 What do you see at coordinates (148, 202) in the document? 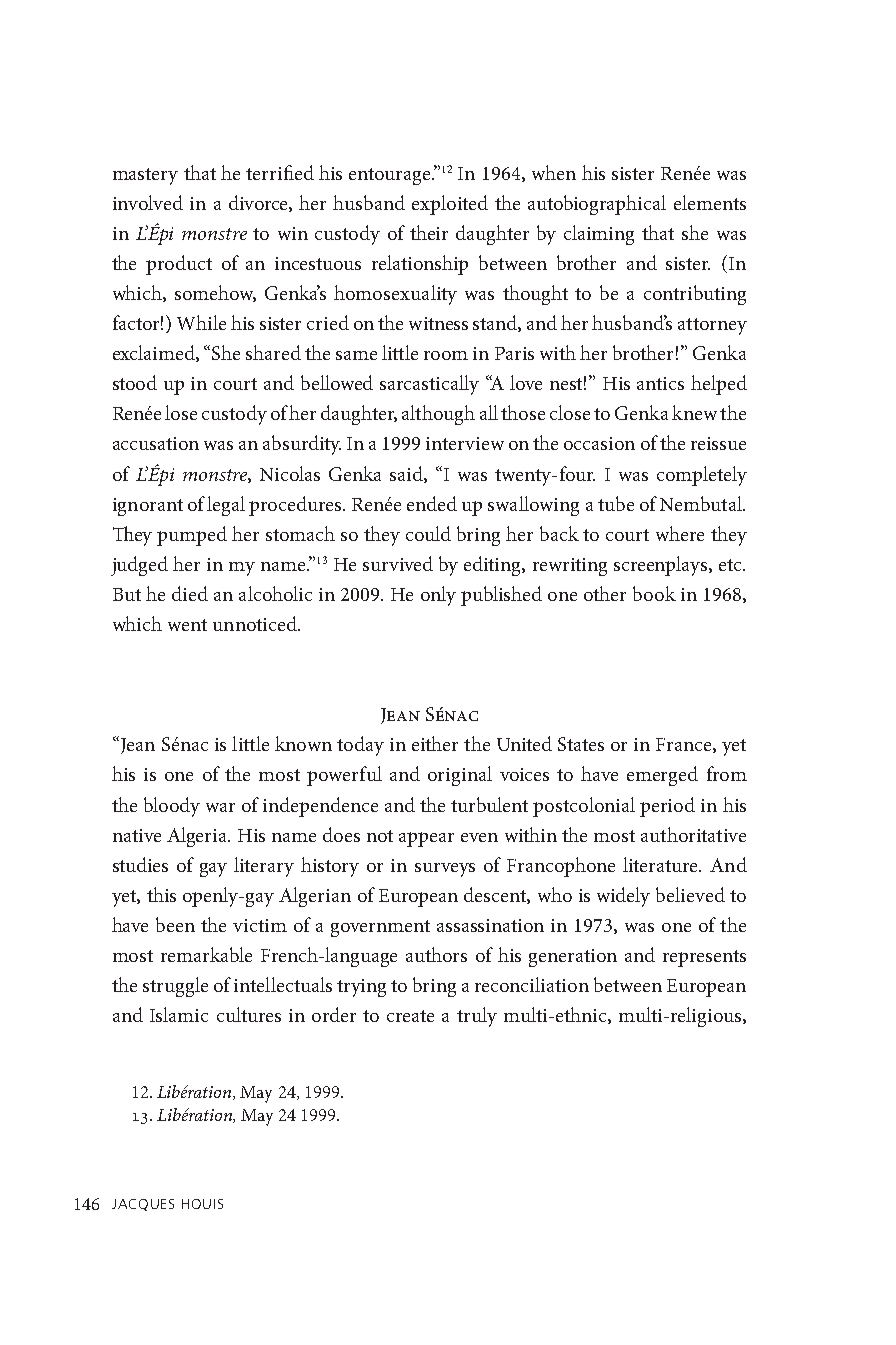
I see `involved` at bounding box center [148, 202].
